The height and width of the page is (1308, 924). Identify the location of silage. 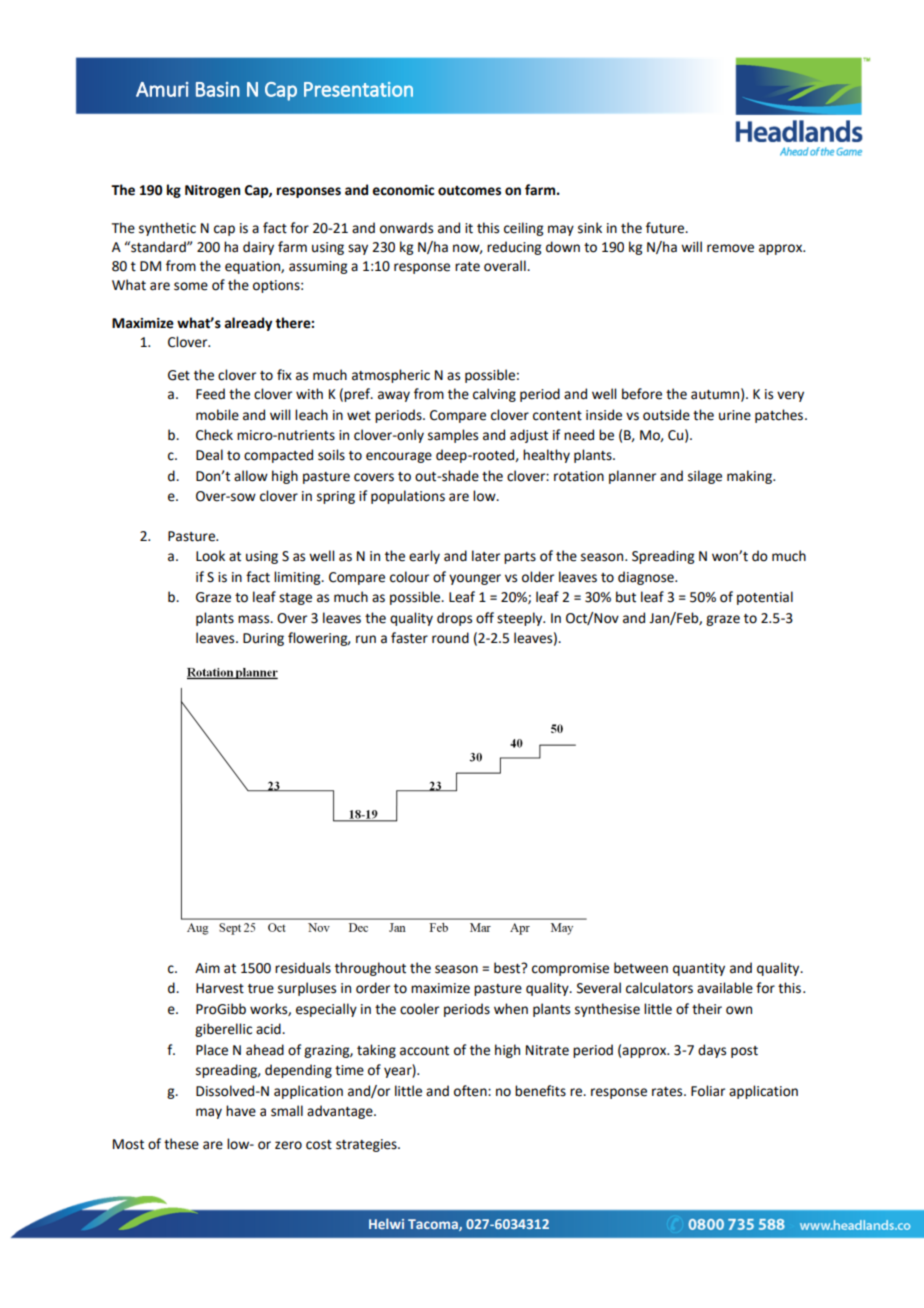
(705, 477).
